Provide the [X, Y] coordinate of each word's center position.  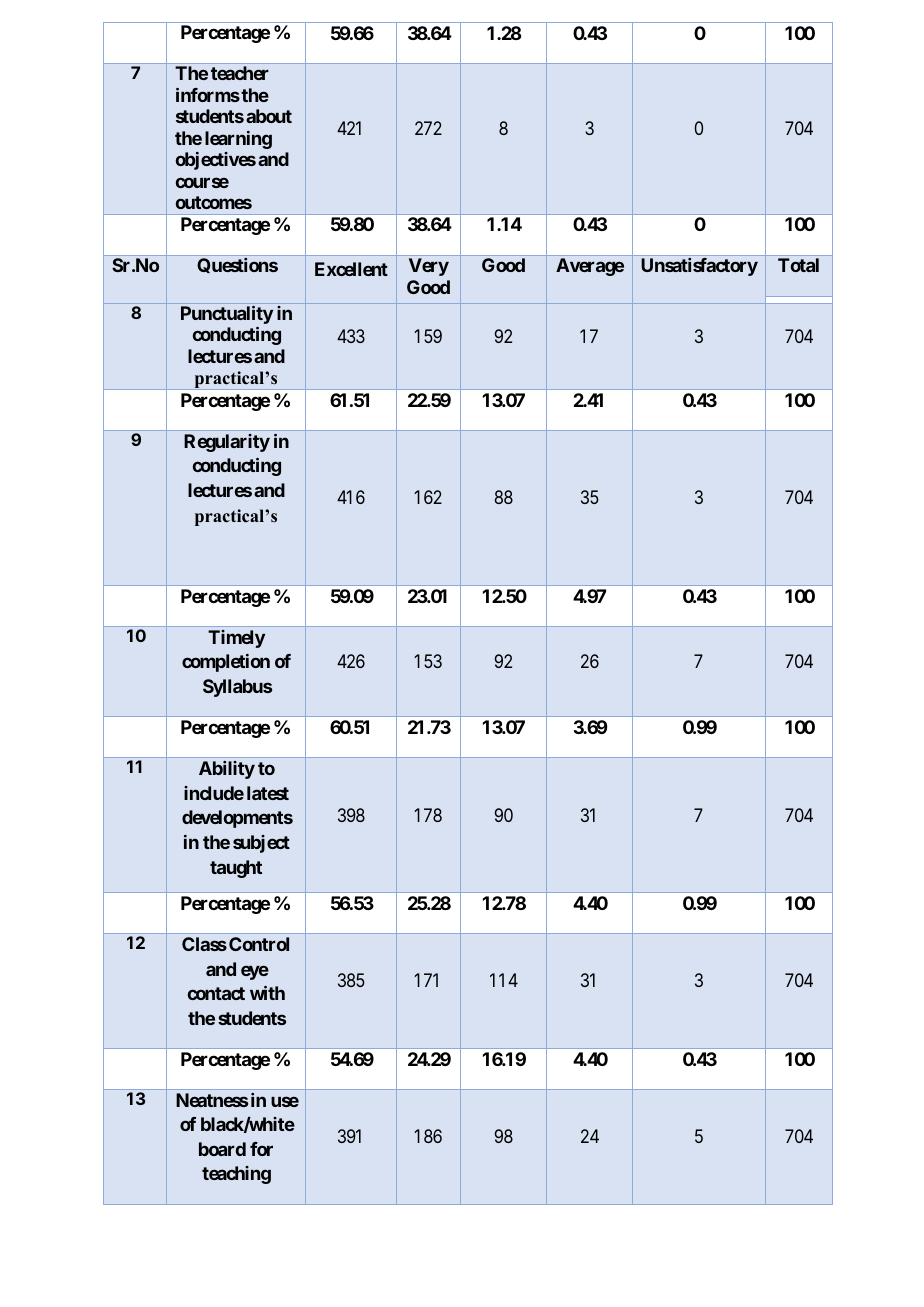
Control [259, 944]
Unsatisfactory [699, 267]
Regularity [227, 443]
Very [429, 267]
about [269, 116]
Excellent [351, 269]
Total [798, 265]
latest [268, 793]
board [222, 1149]
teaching [236, 1175]
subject [261, 844]
